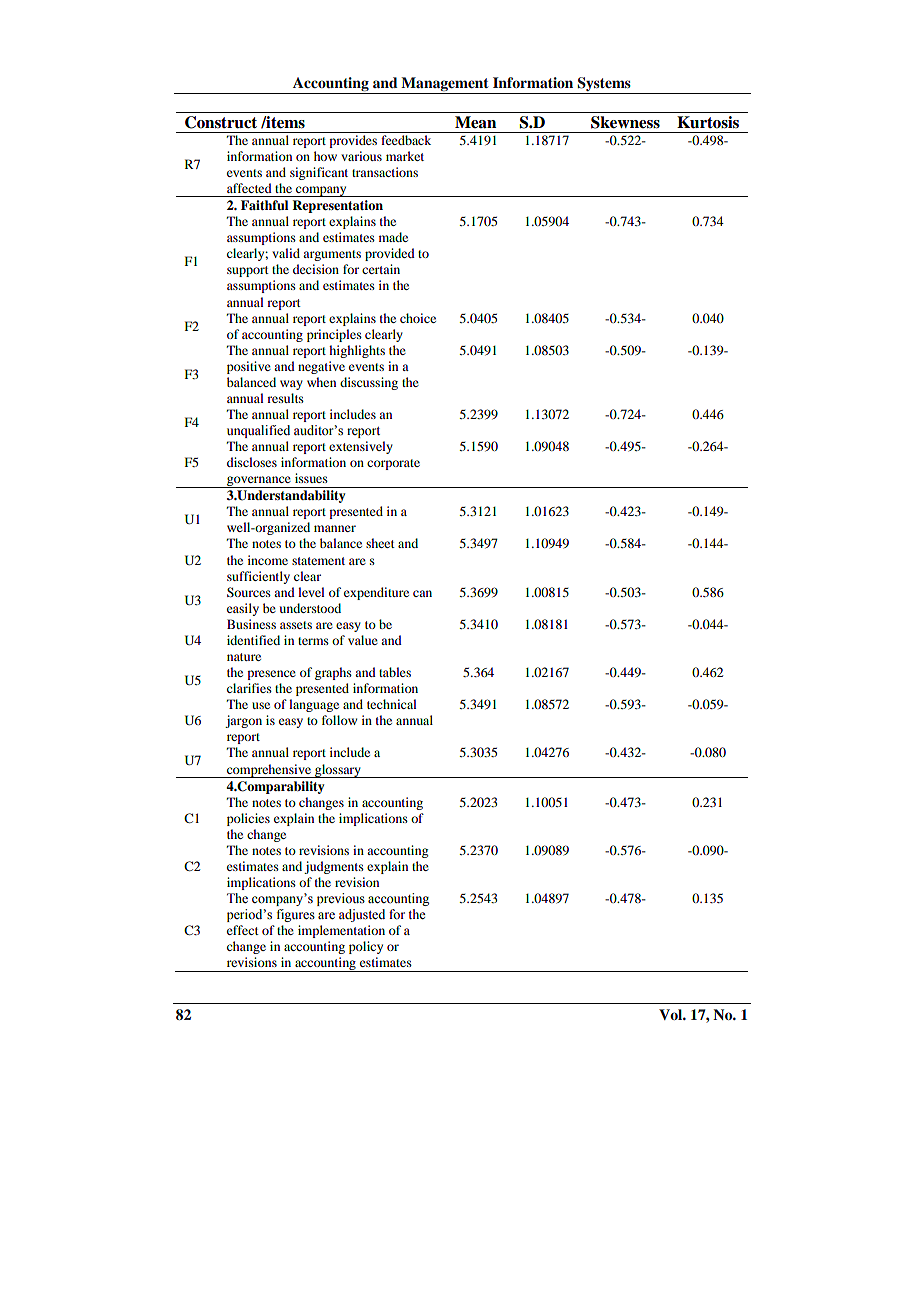 This screenshot has height=1308, width=924. Describe the element at coordinates (406, 140) in the screenshot. I see `feedback` at that location.
